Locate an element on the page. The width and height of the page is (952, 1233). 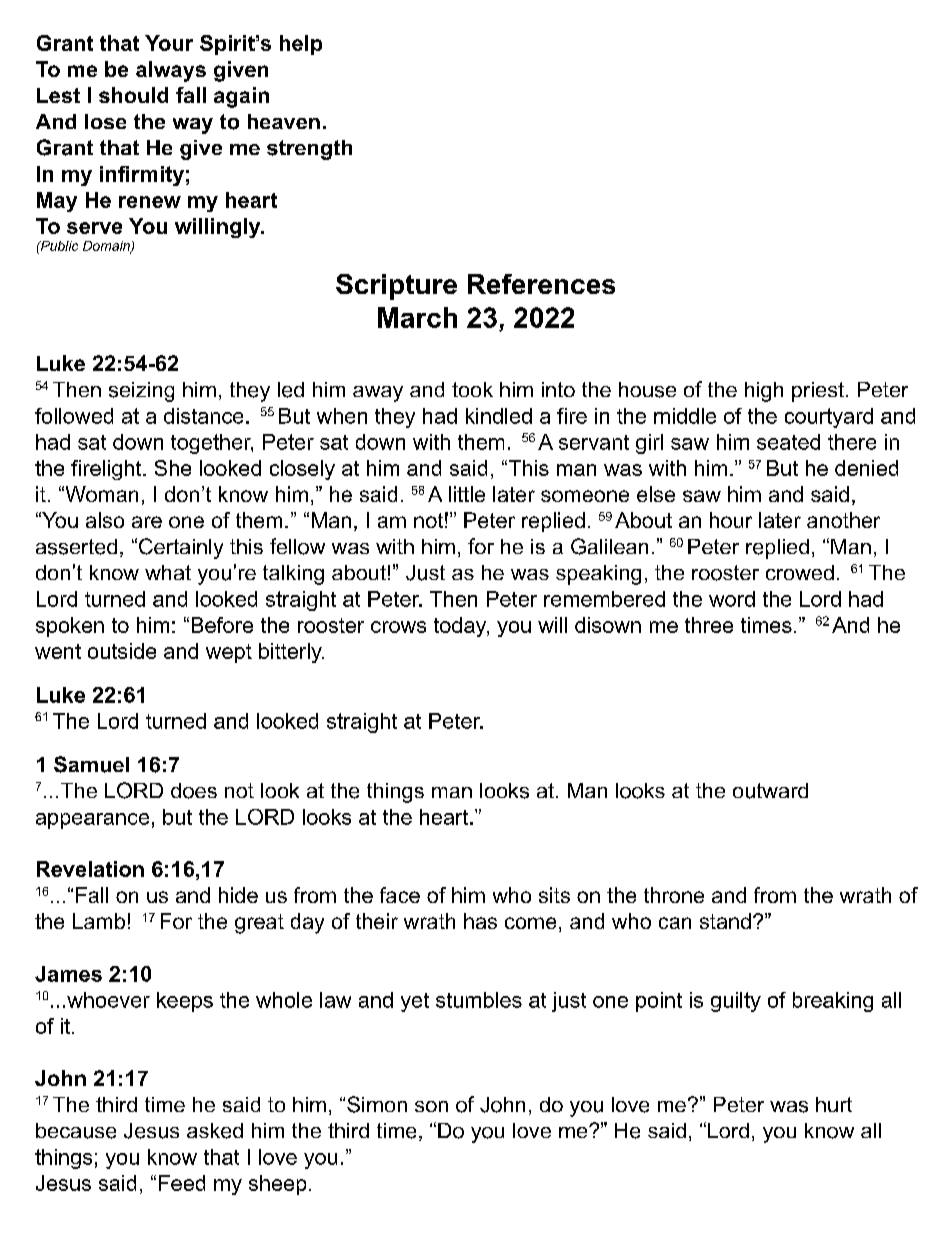
References is located at coordinates (541, 284).
